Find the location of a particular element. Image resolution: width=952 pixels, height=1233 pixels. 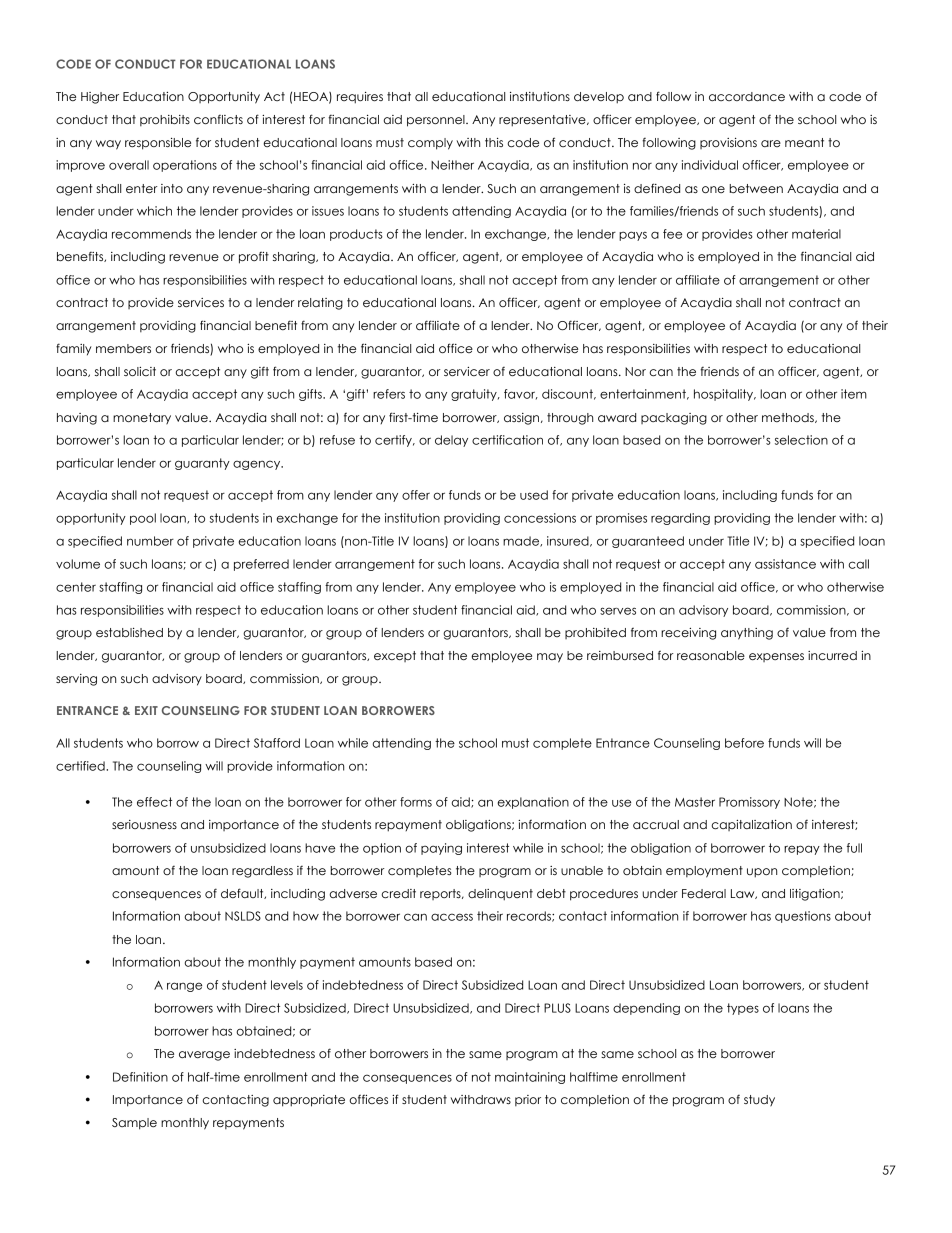

are is located at coordinates (771, 143).
